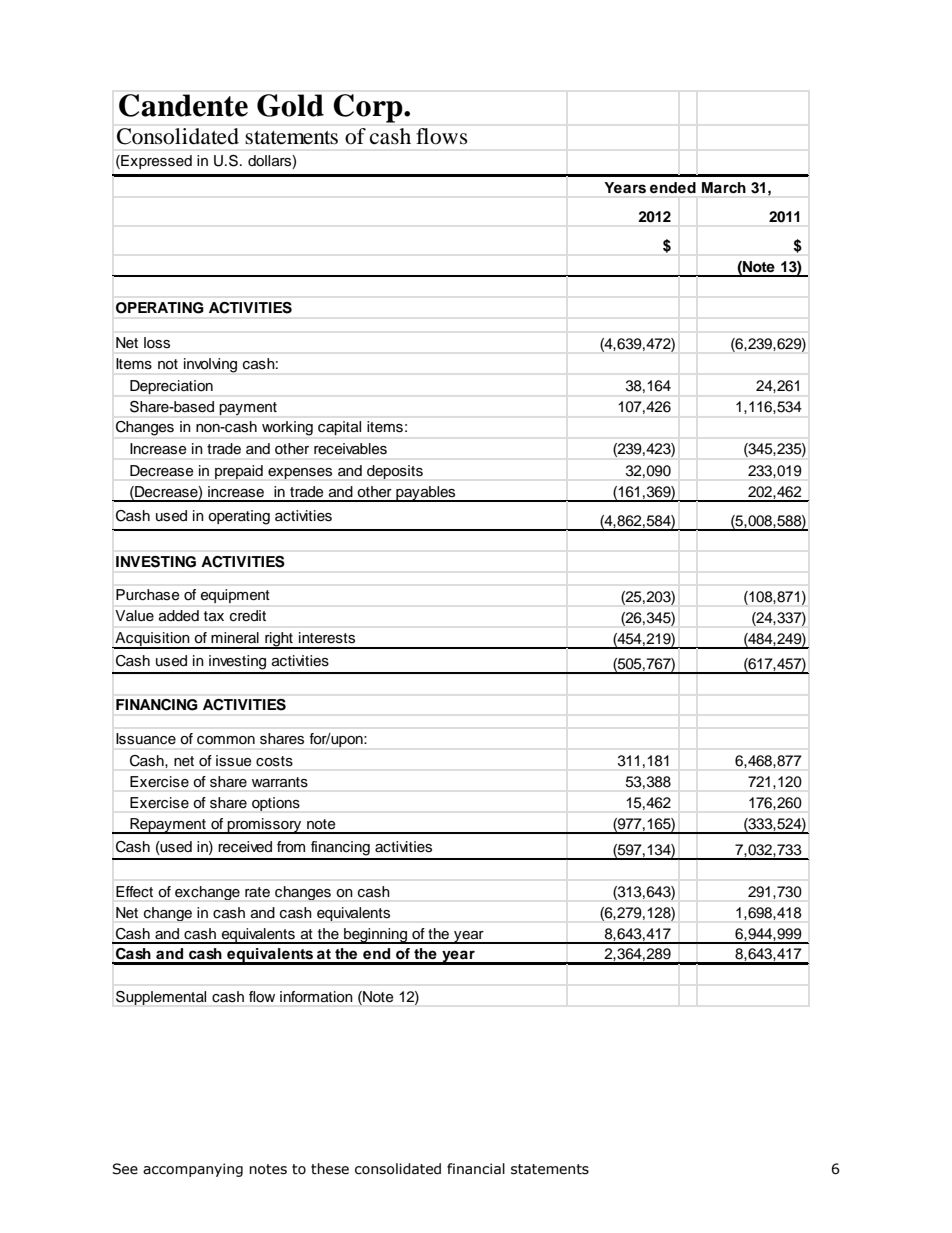  Describe the element at coordinates (330, 1169) in the screenshot. I see `these` at that location.
